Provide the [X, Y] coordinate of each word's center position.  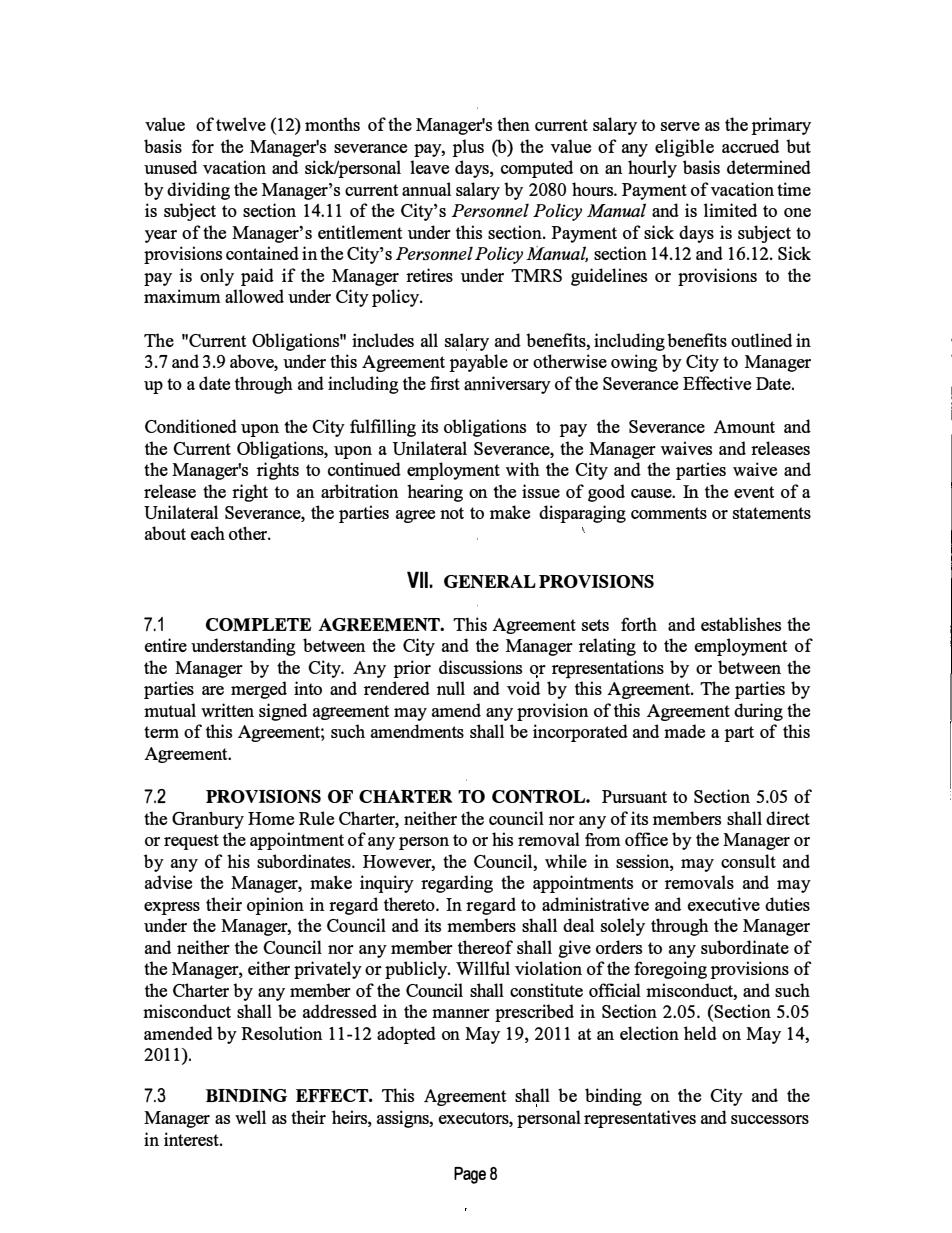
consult [748, 861]
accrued [750, 146]
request [191, 842]
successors [770, 1119]
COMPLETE [258, 625]
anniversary [507, 385]
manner [461, 1013]
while [566, 861]
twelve [241, 124]
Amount [744, 426]
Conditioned [191, 426]
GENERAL [490, 581]
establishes [741, 624]
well [250, 1117]
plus [468, 148]
